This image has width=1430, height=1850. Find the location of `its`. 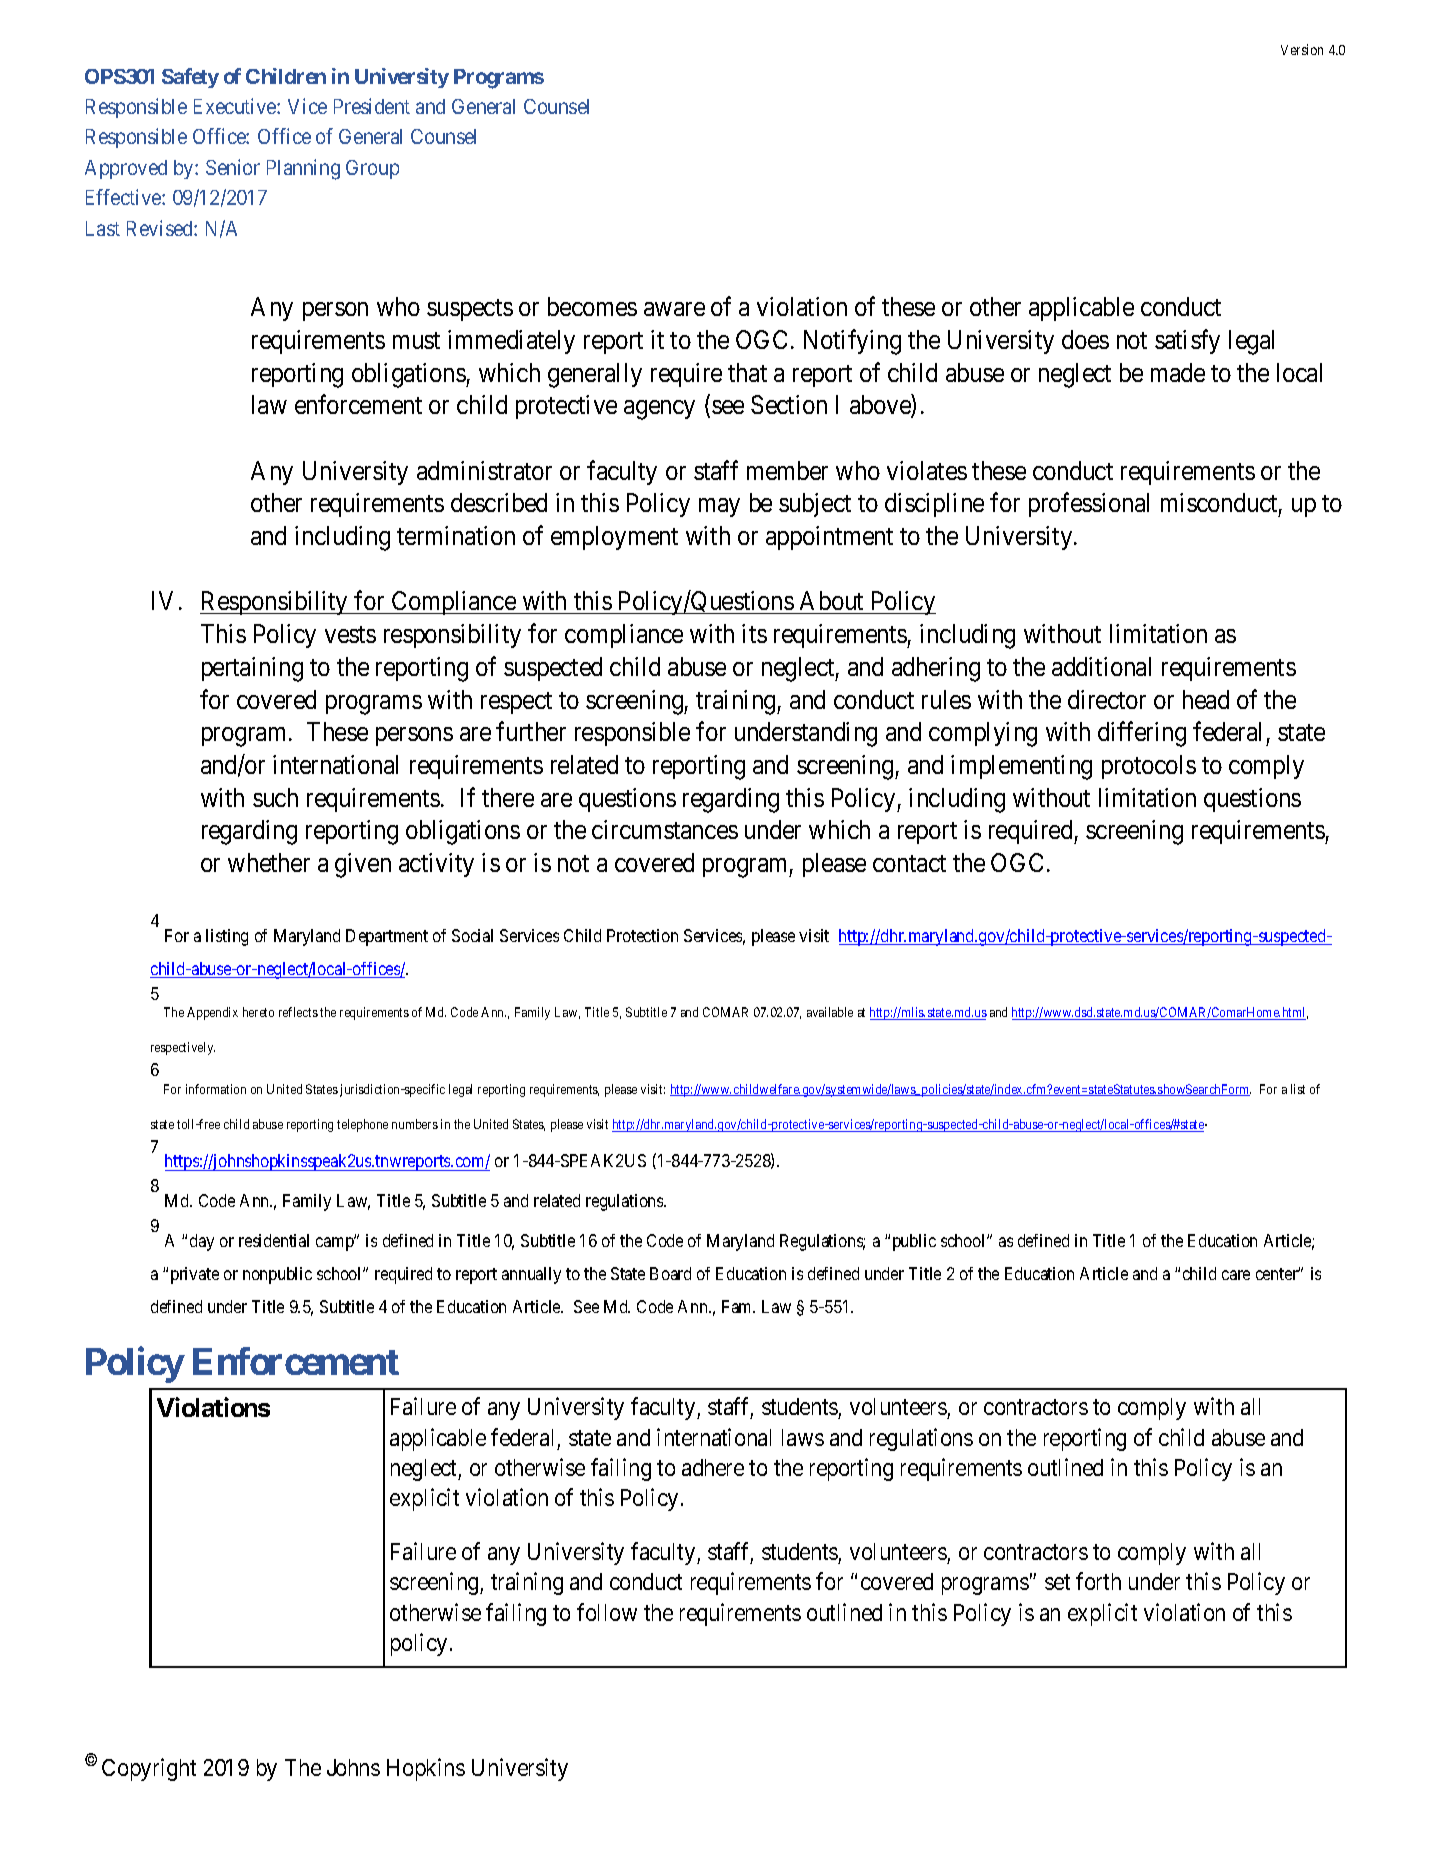

its is located at coordinates (754, 633).
